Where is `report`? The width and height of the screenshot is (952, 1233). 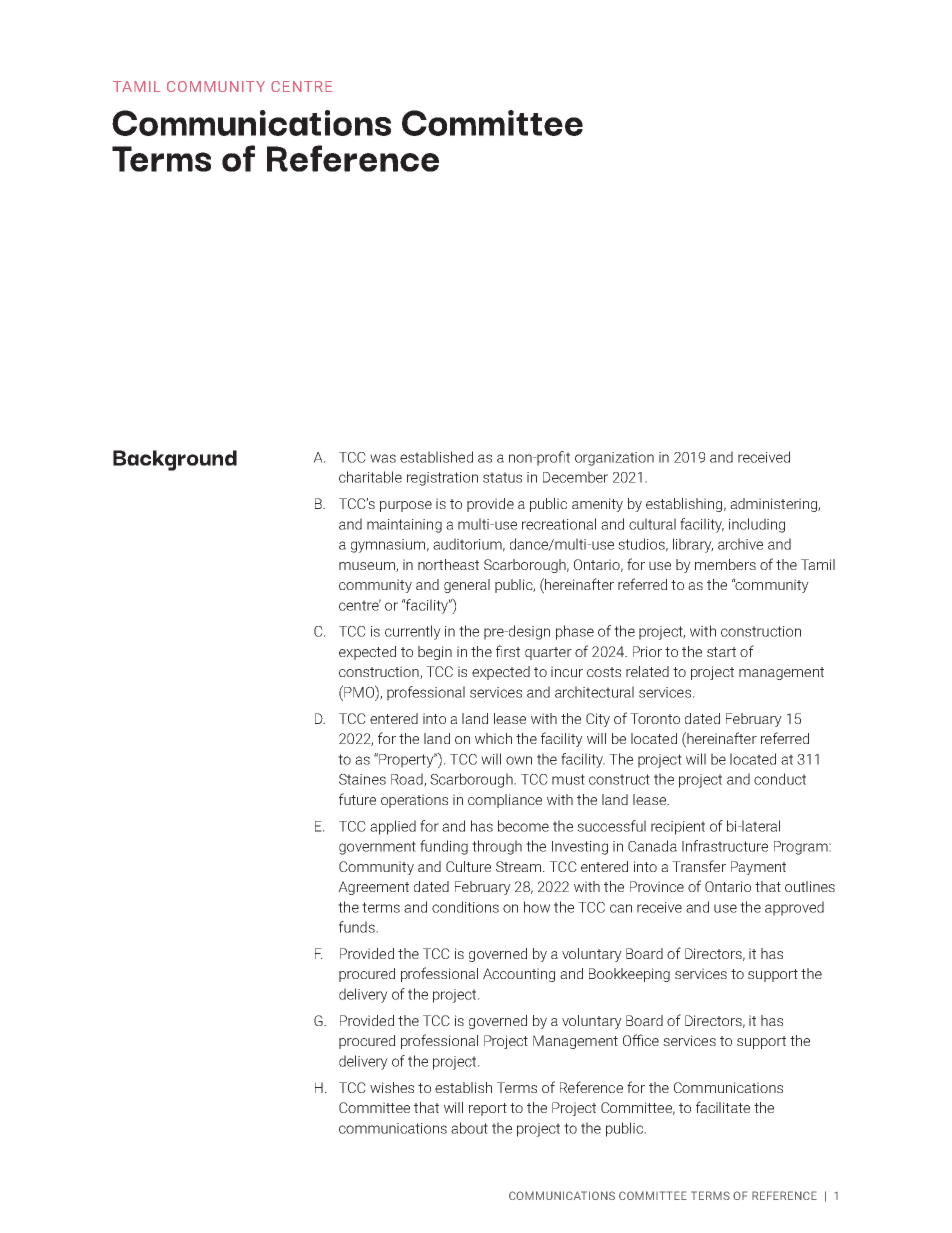 report is located at coordinates (488, 1109).
